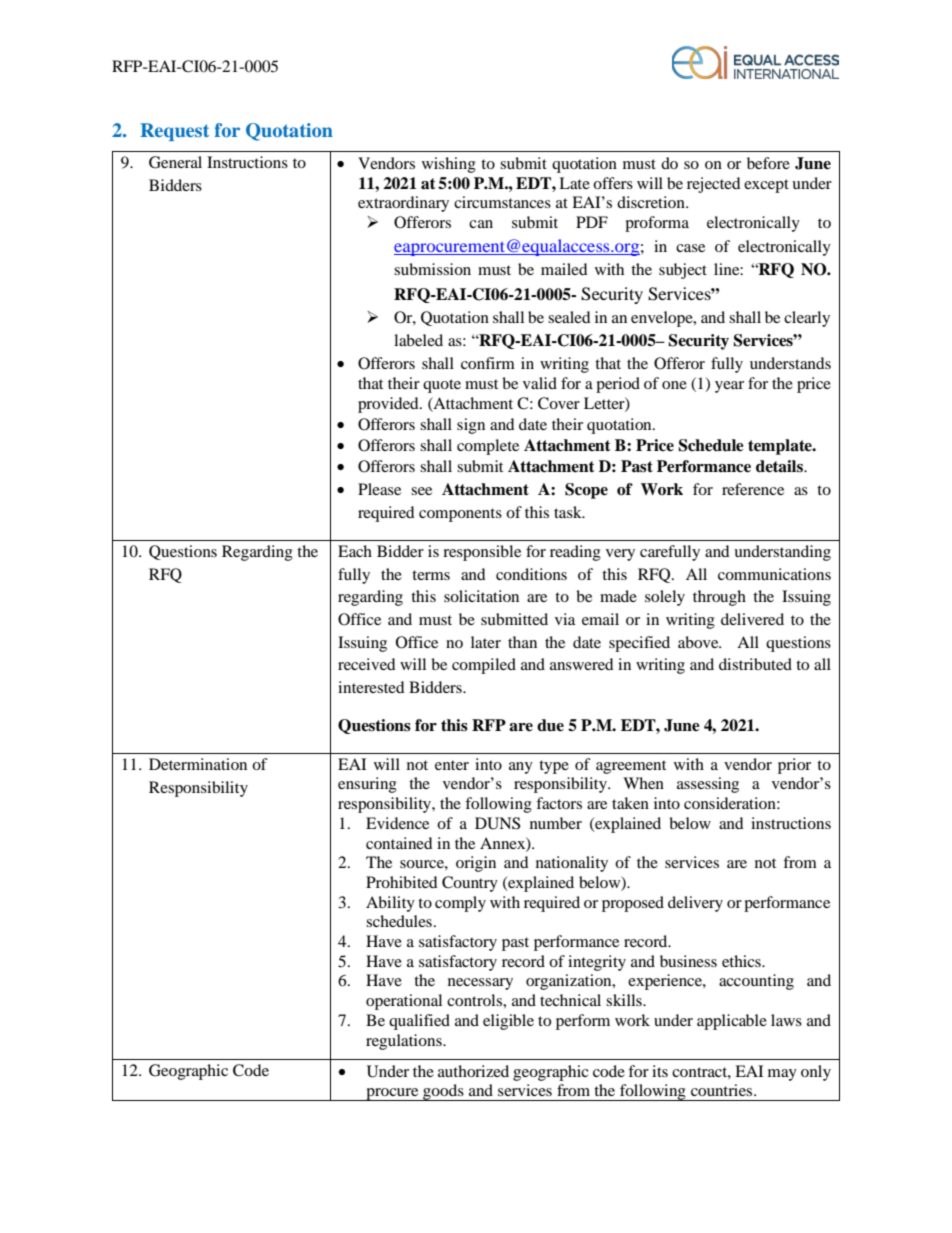  I want to click on General, so click(175, 162).
